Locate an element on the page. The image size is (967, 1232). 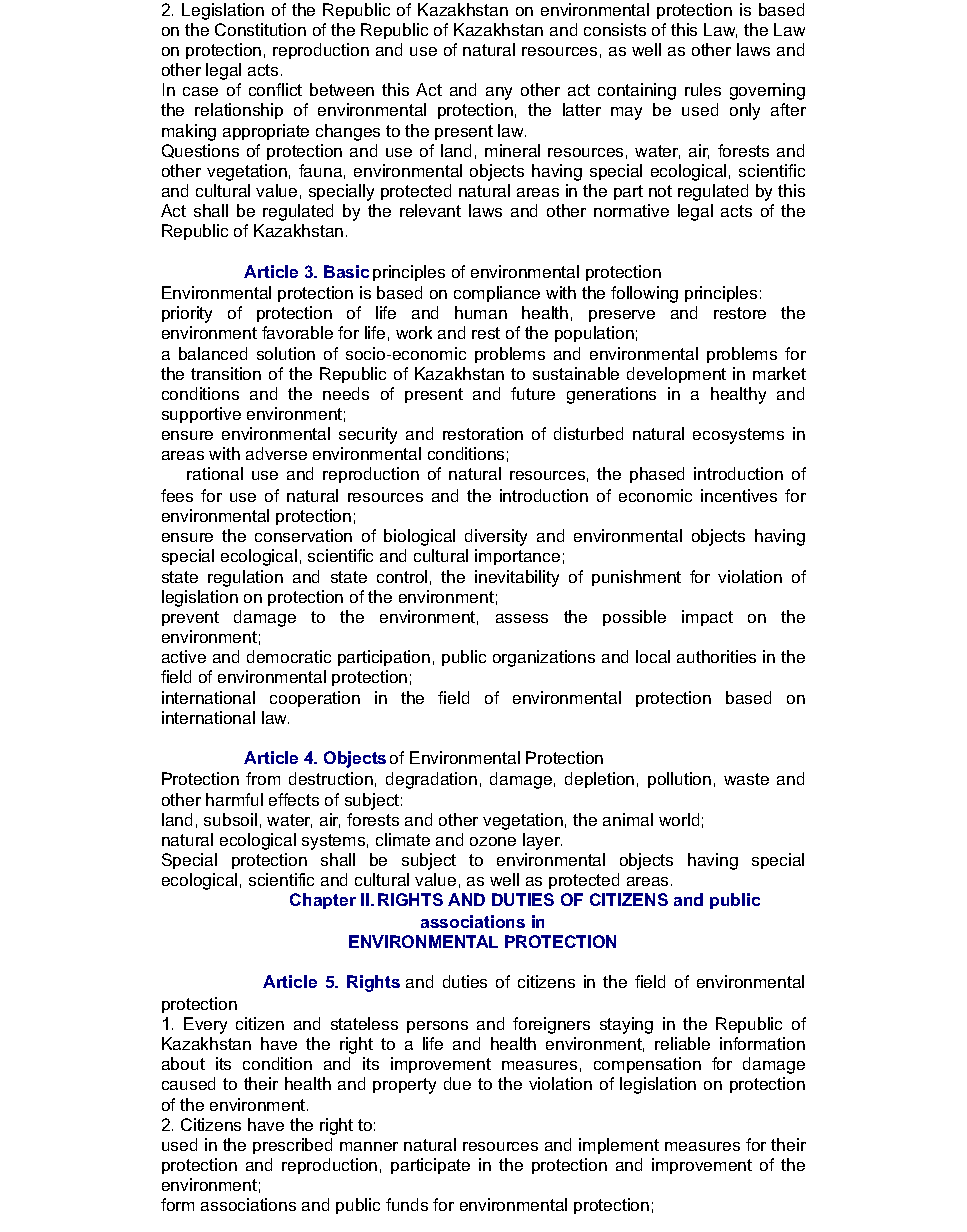
conflict is located at coordinates (275, 89).
